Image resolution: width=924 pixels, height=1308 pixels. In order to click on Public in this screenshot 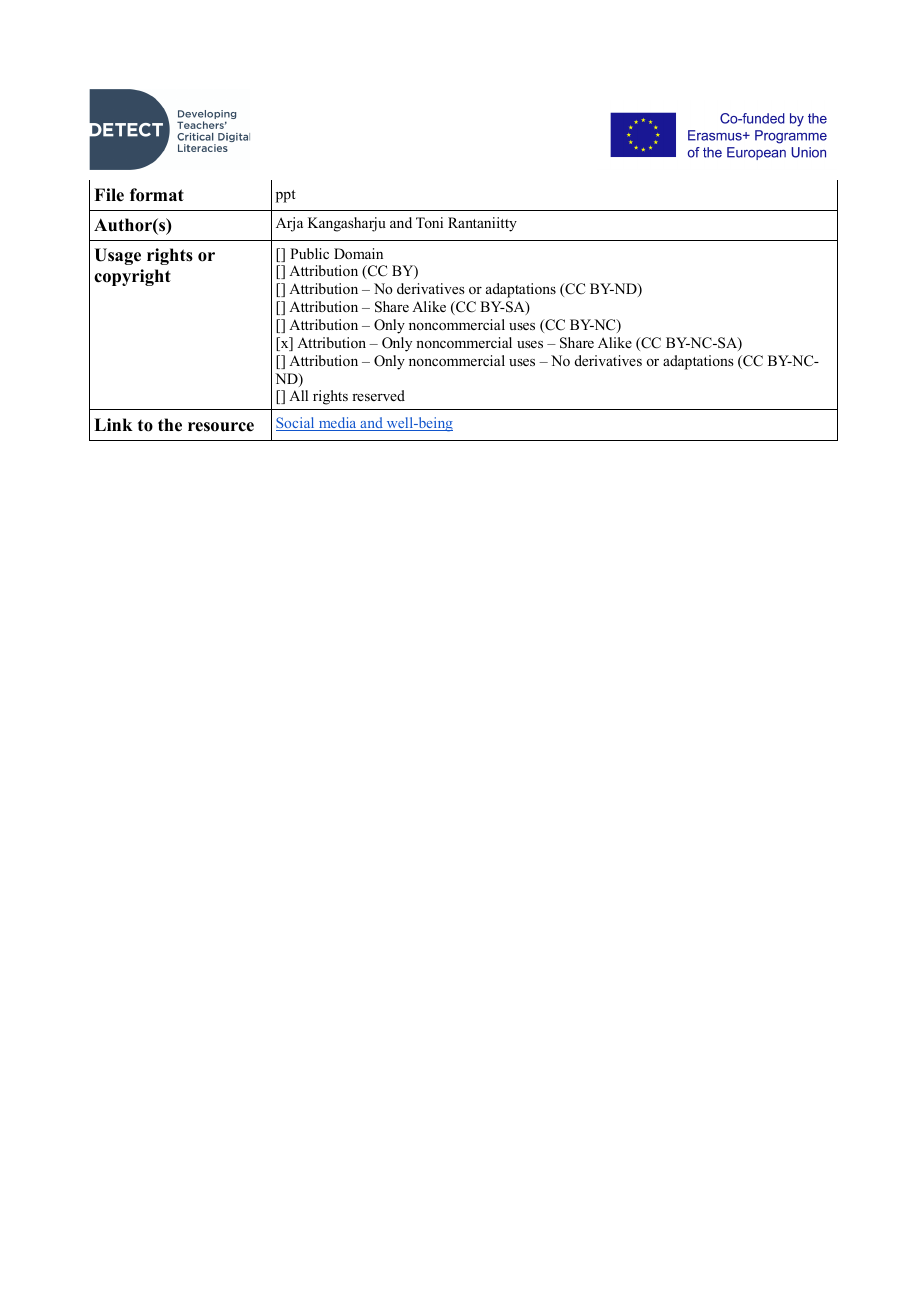, I will do `click(309, 253)`.
